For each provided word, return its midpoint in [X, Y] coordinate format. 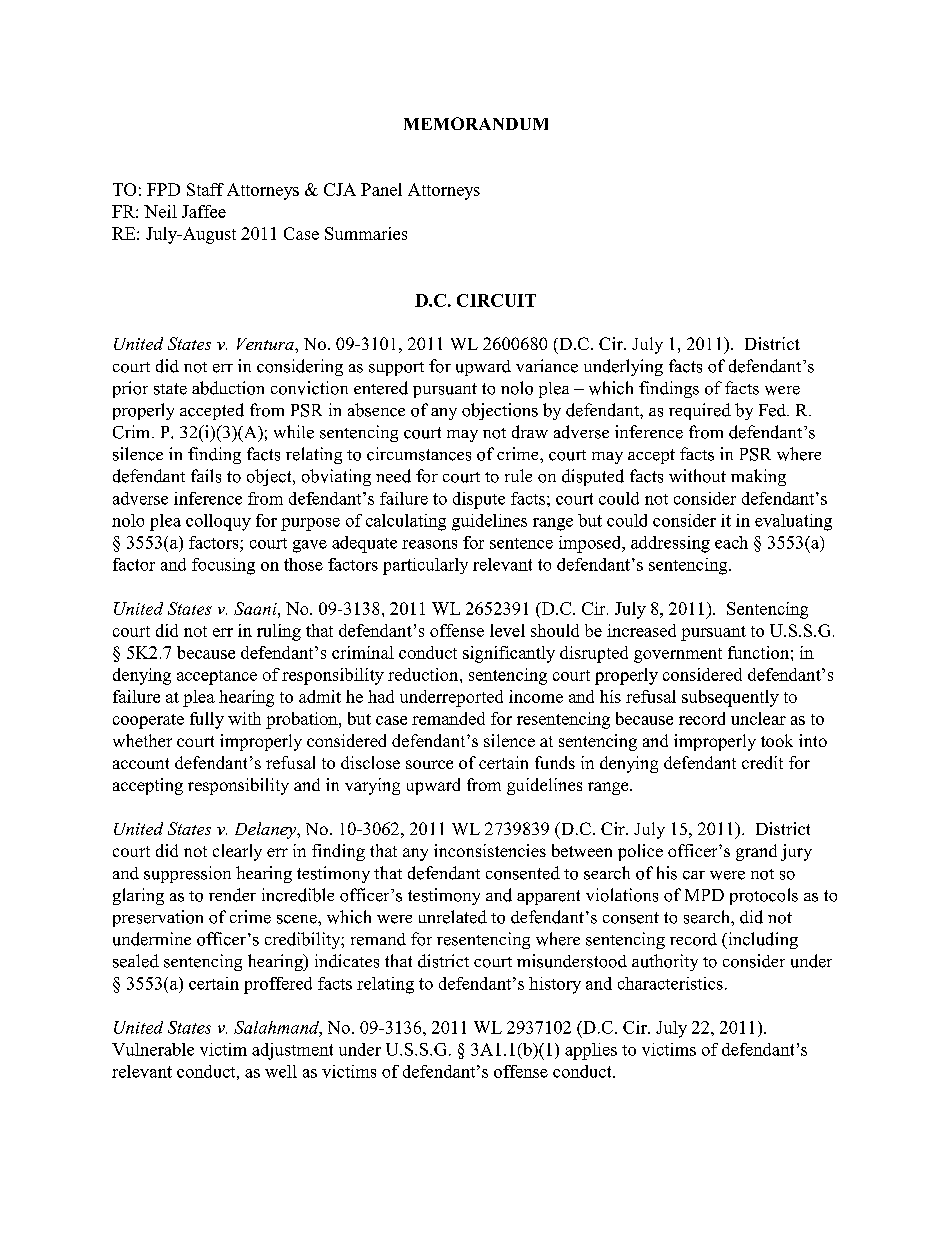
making [758, 477]
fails [206, 476]
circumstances [419, 454]
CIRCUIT [496, 300]
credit [762, 762]
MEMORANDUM [476, 123]
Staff [205, 189]
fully [207, 720]
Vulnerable [153, 1049]
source [429, 764]
